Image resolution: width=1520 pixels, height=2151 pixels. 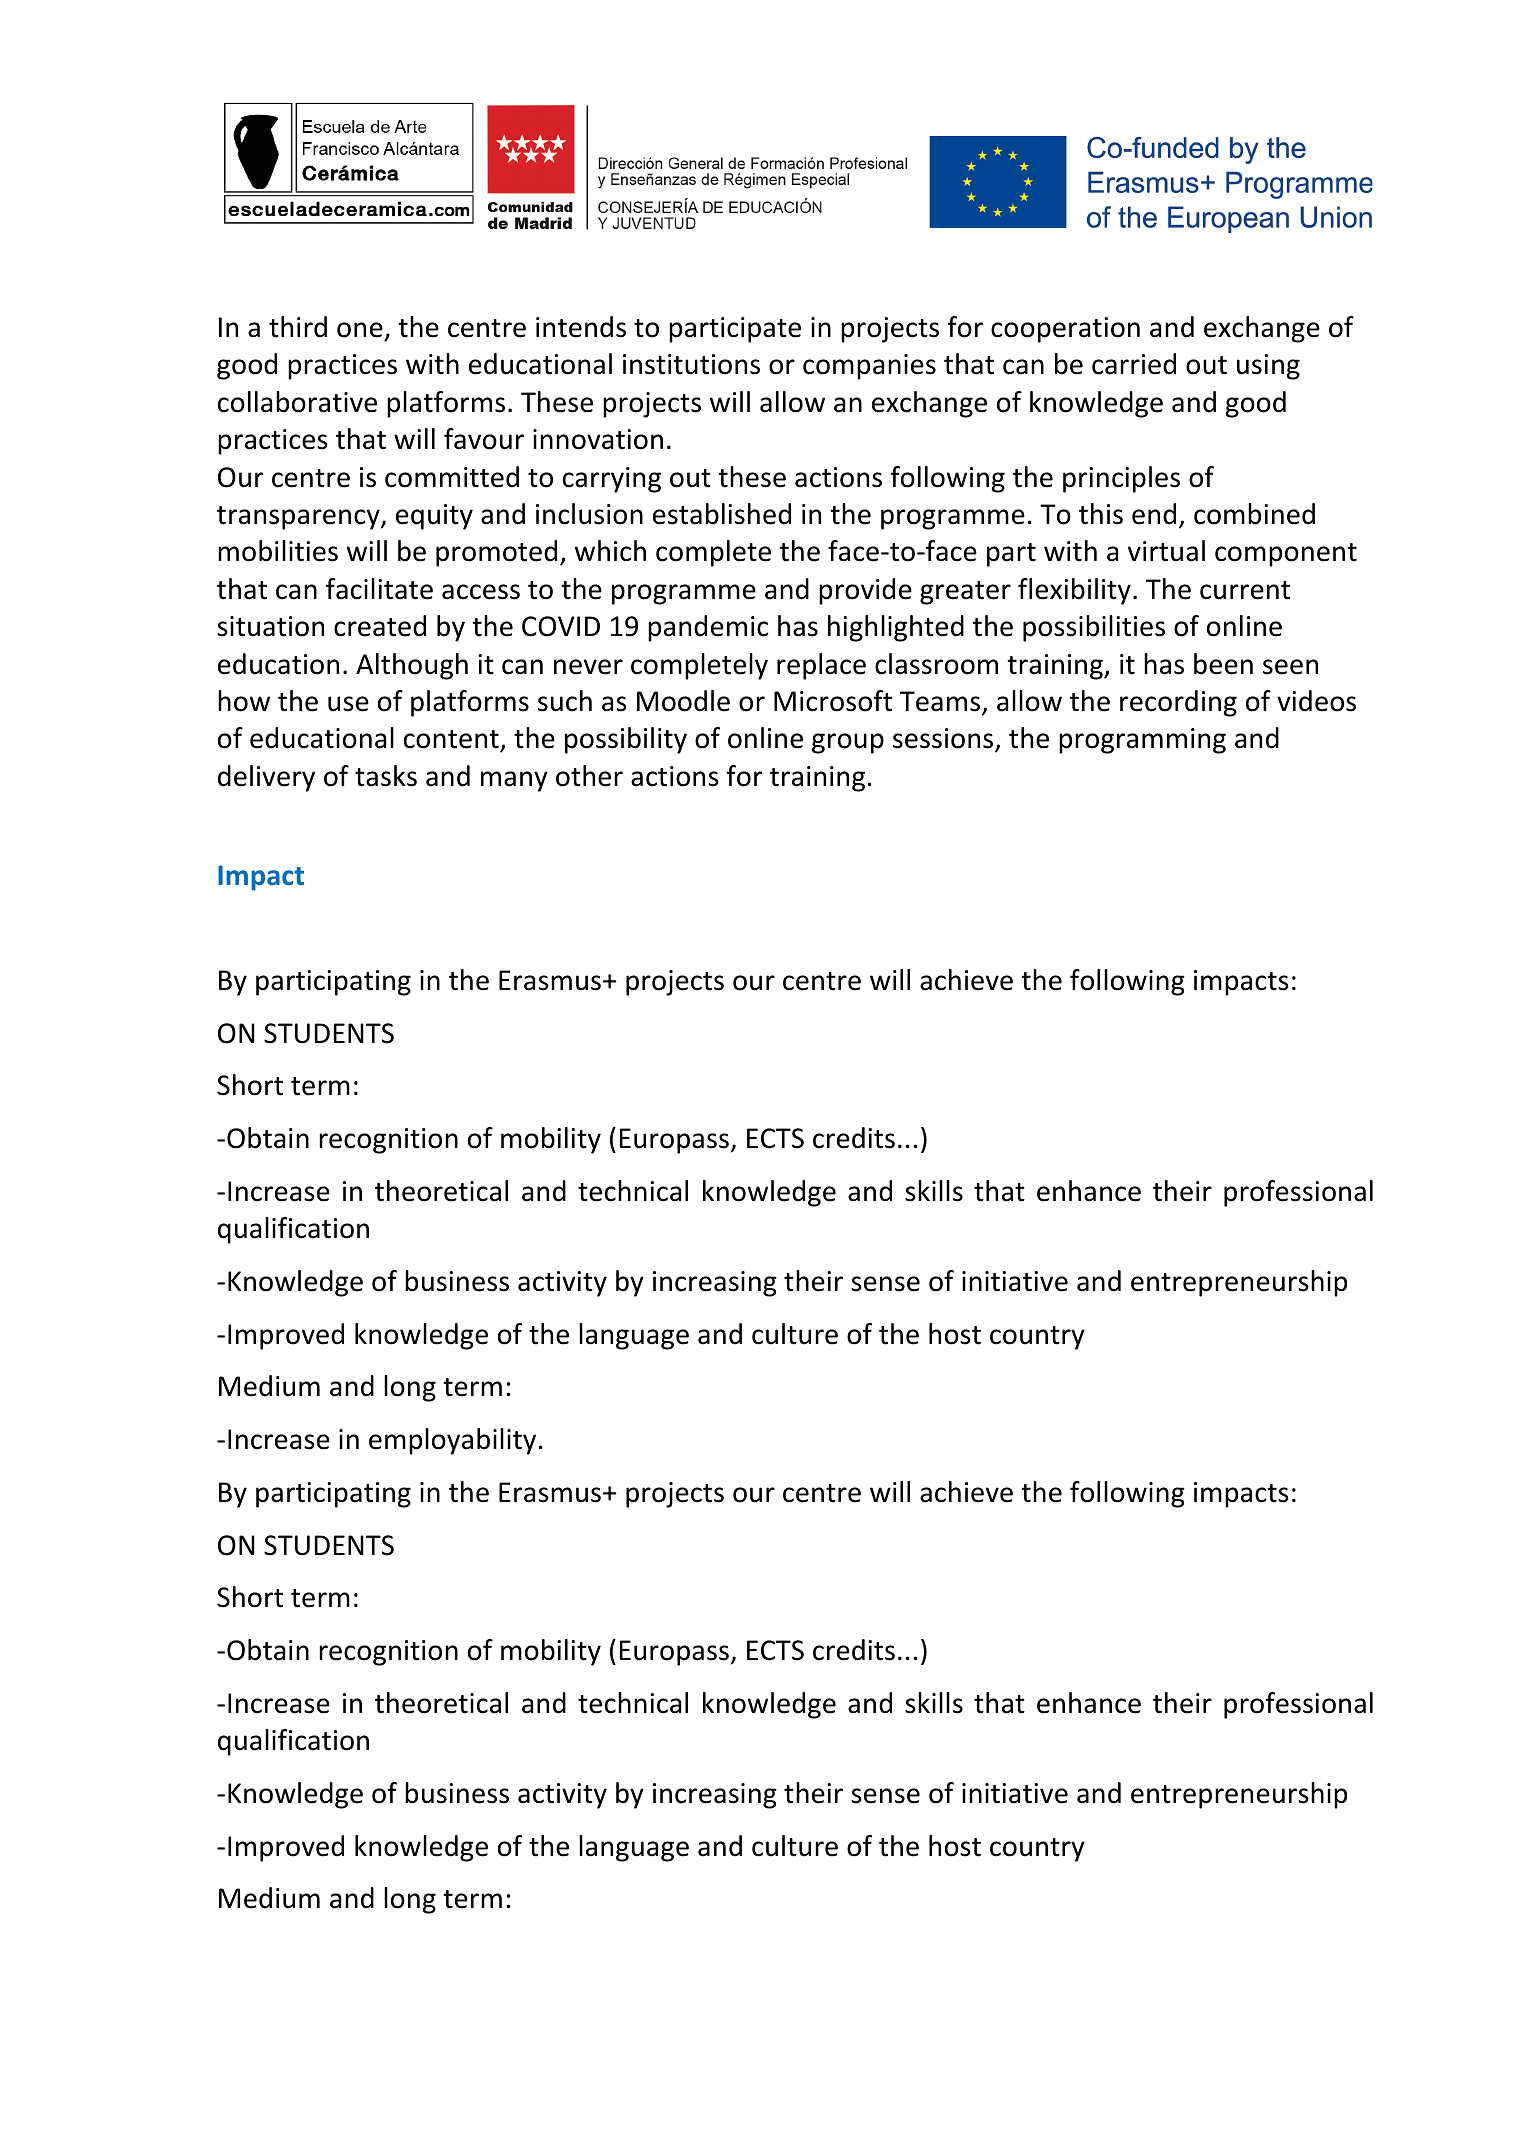 I want to click on institutions, so click(x=691, y=364).
